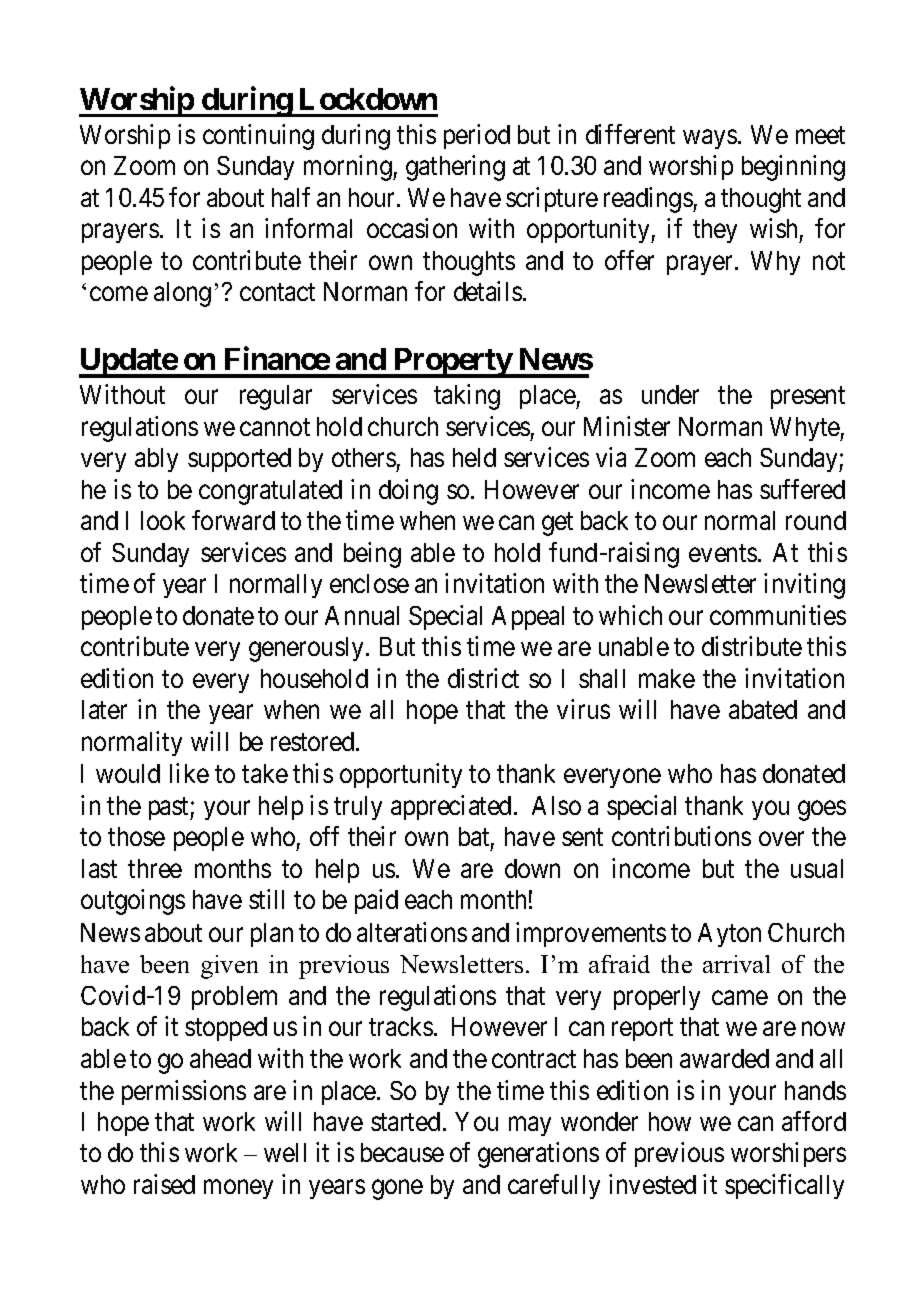  I want to click on specifically, so click(784, 1186).
